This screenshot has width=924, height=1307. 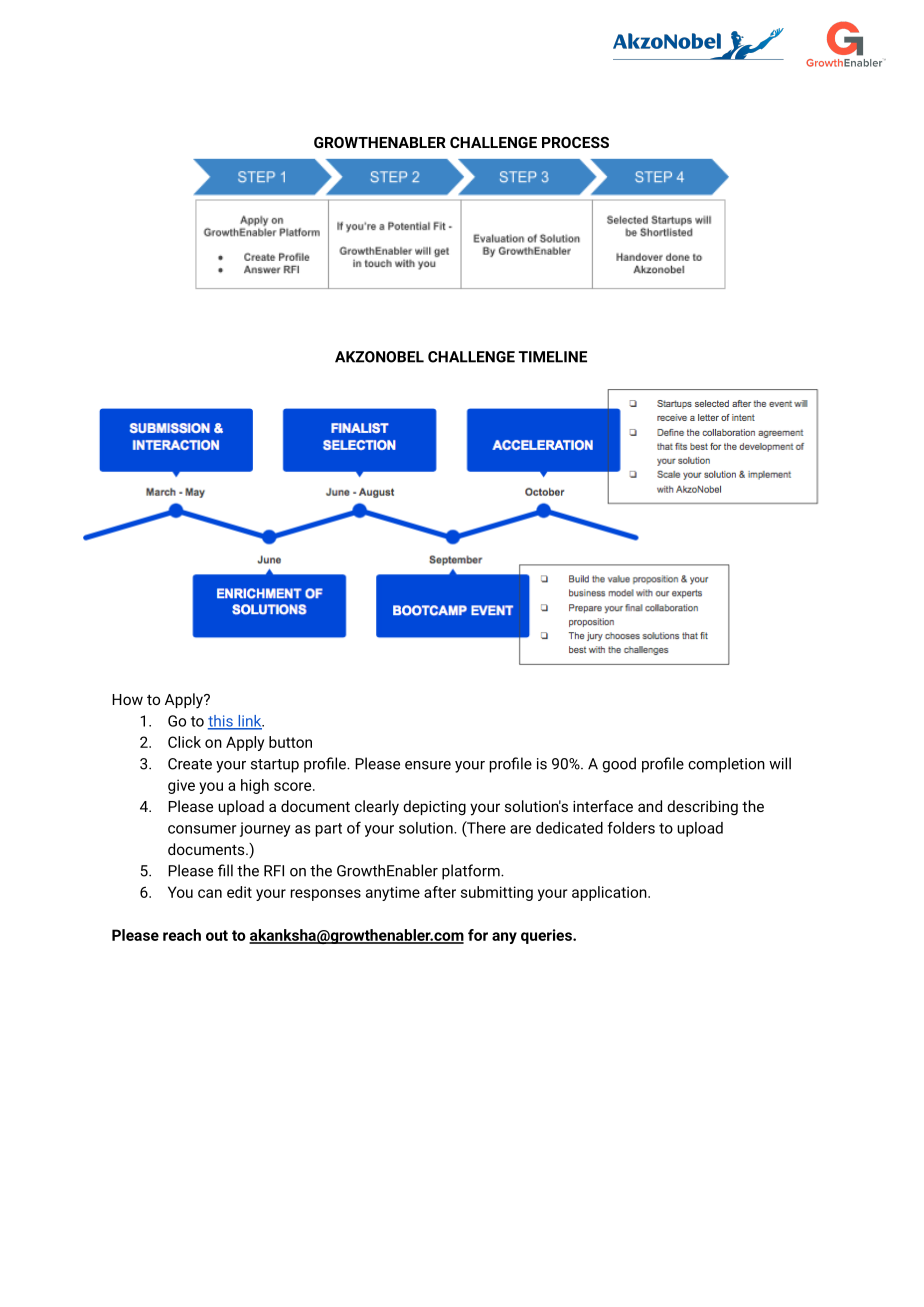 I want to click on link, so click(x=250, y=722).
